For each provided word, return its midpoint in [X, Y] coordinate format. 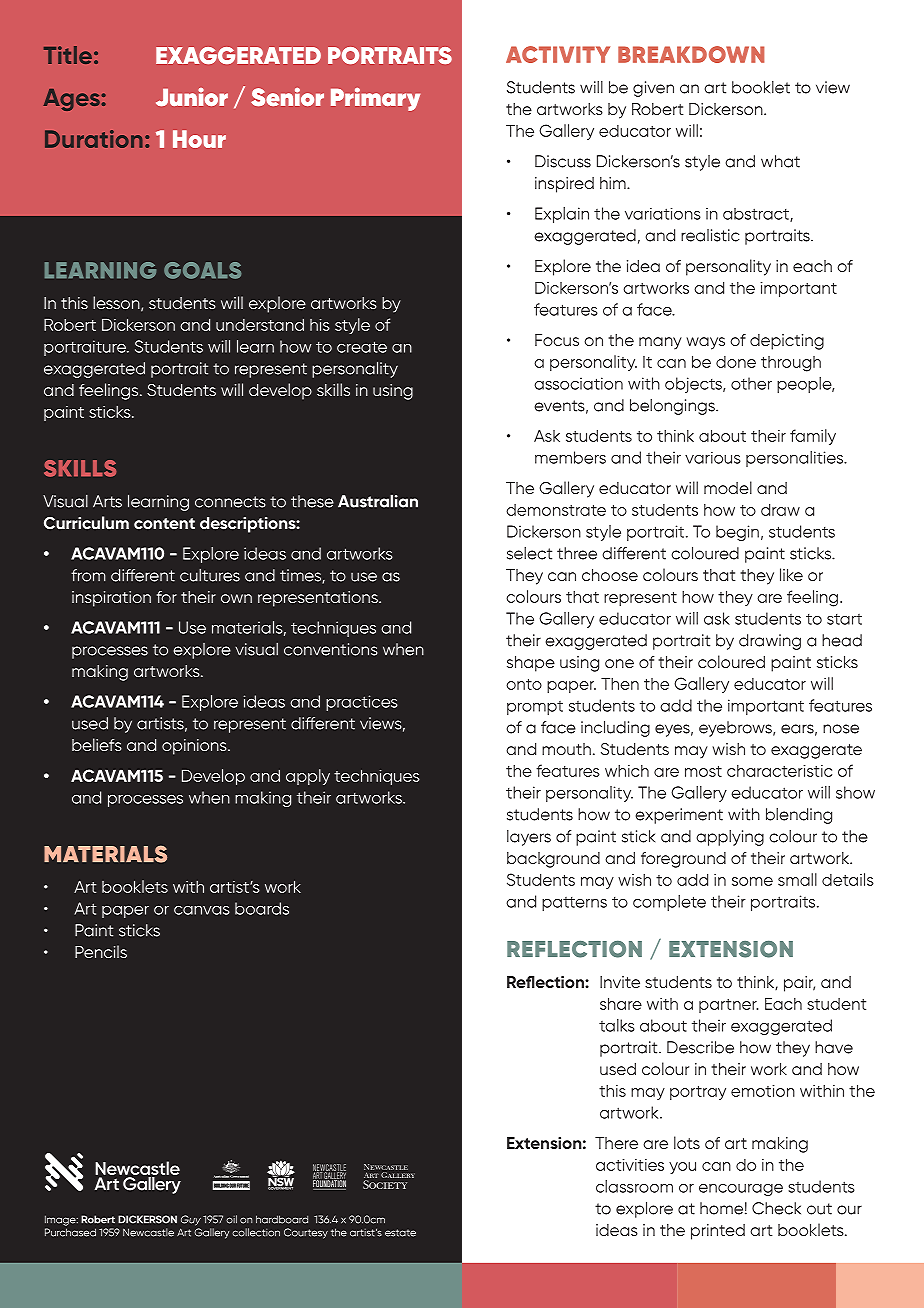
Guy [191, 1220]
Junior [192, 97]
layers [529, 838]
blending [799, 816]
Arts [107, 501]
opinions [195, 747]
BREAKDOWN [691, 54]
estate [400, 1233]
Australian [378, 501]
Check [776, 1208]
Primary [375, 99]
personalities [796, 459]
